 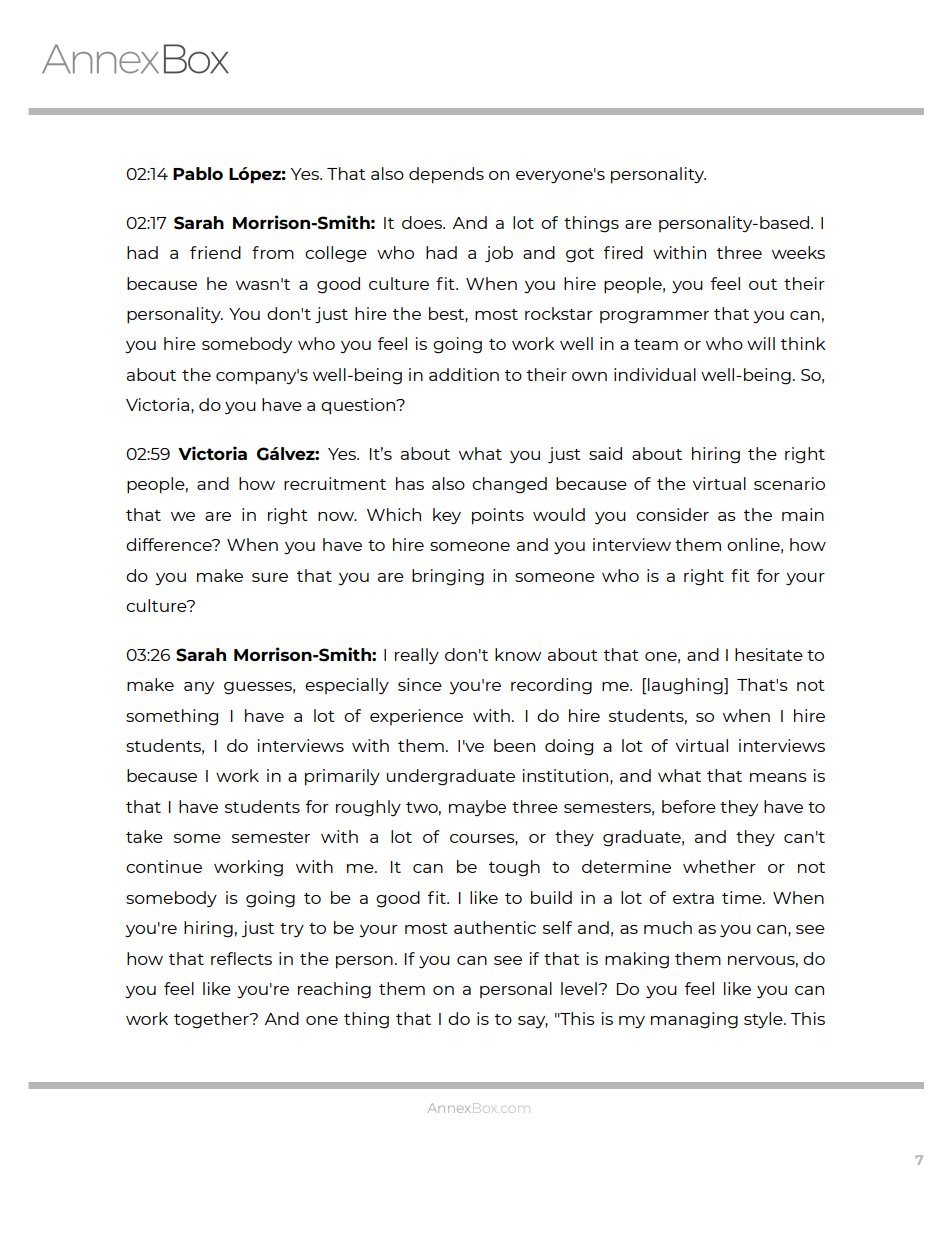 I want to click on depends, so click(x=446, y=175).
